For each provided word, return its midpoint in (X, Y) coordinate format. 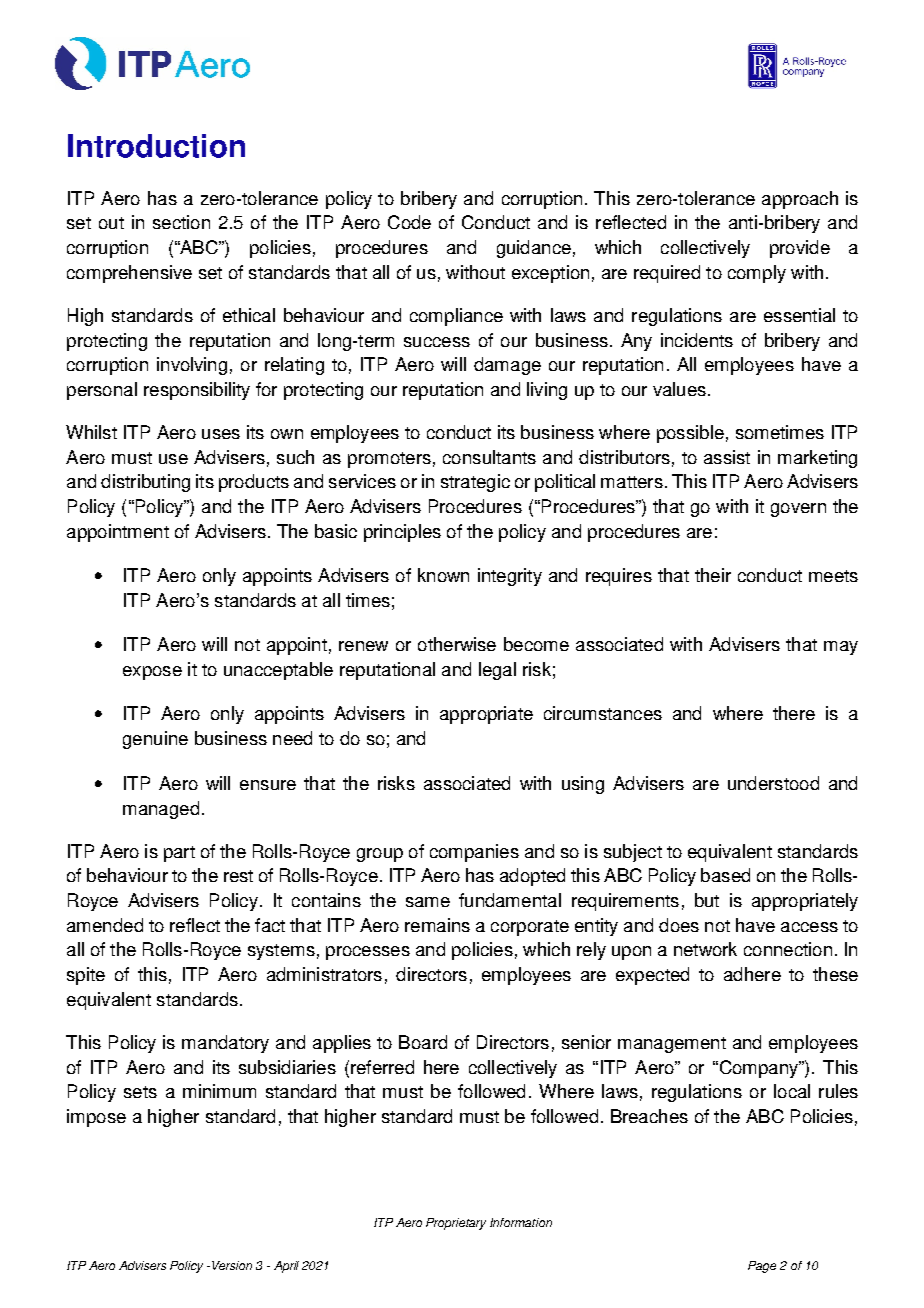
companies (474, 853)
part (179, 854)
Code (409, 222)
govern (798, 510)
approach (800, 200)
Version (232, 1265)
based (725, 875)
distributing (145, 483)
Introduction (156, 146)
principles (402, 533)
